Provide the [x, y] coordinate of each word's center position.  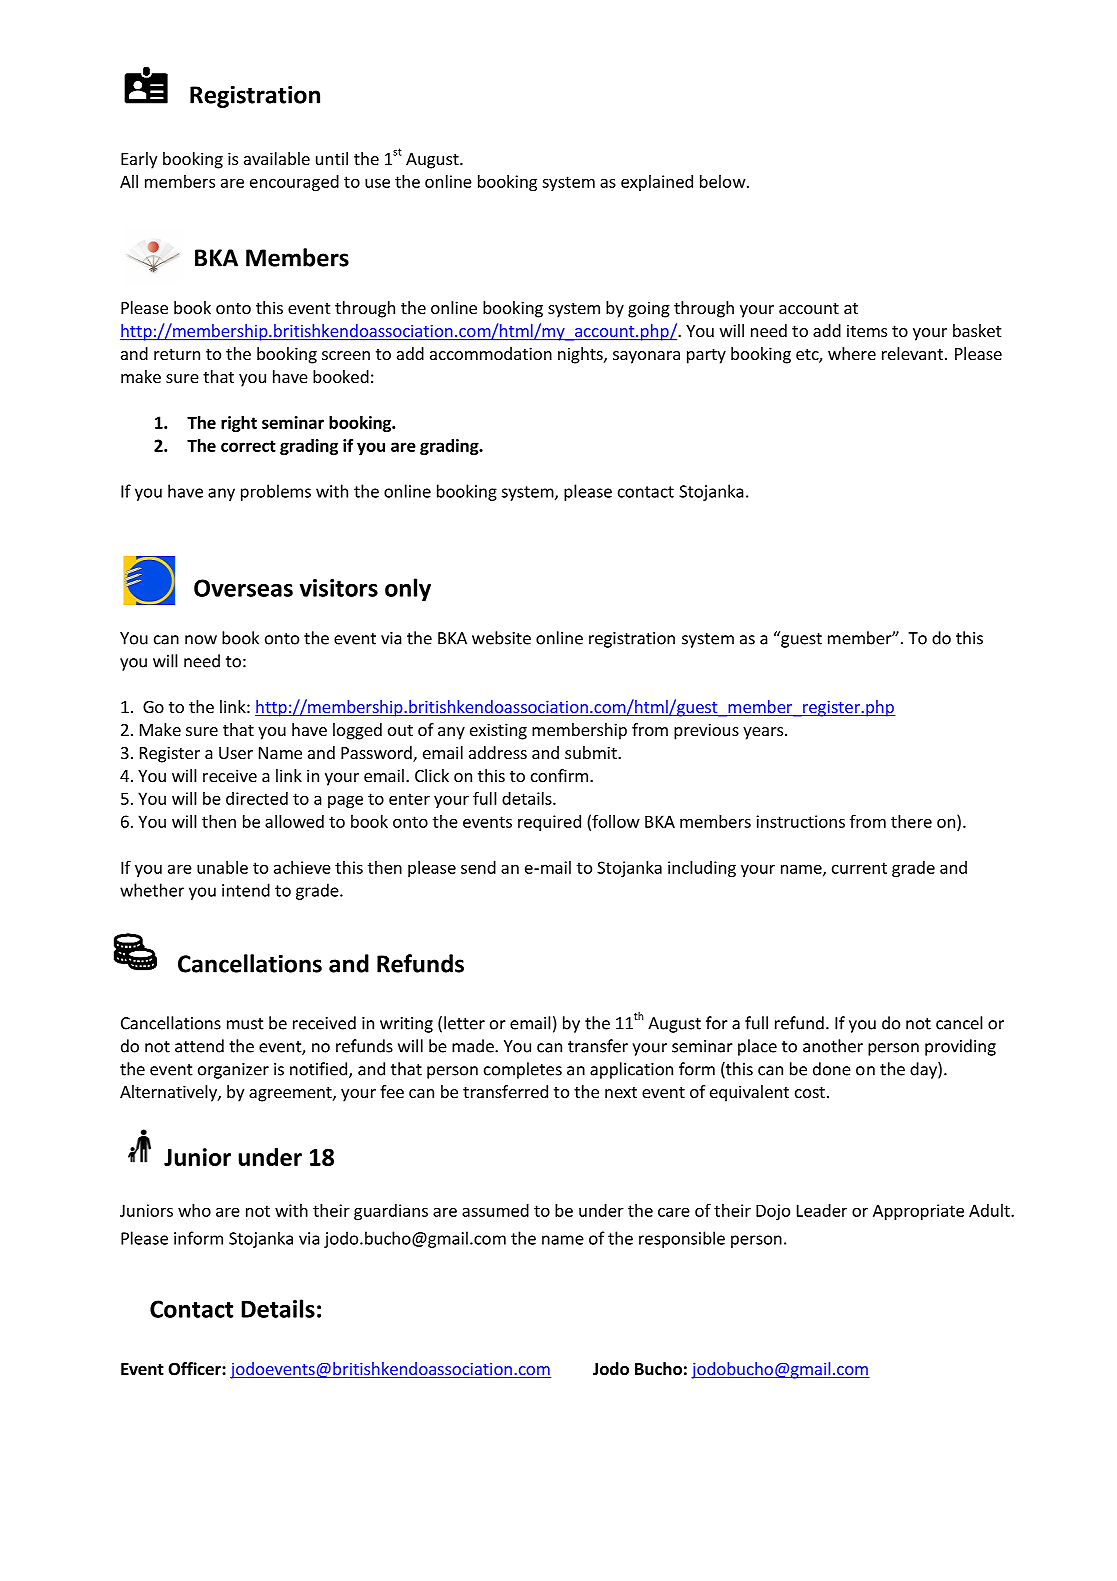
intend [246, 890]
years [764, 733]
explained [657, 183]
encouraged [294, 183]
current [859, 868]
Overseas [243, 588]
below [723, 181]
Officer [195, 1369]
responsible [682, 1239]
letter [464, 1023]
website [501, 638]
